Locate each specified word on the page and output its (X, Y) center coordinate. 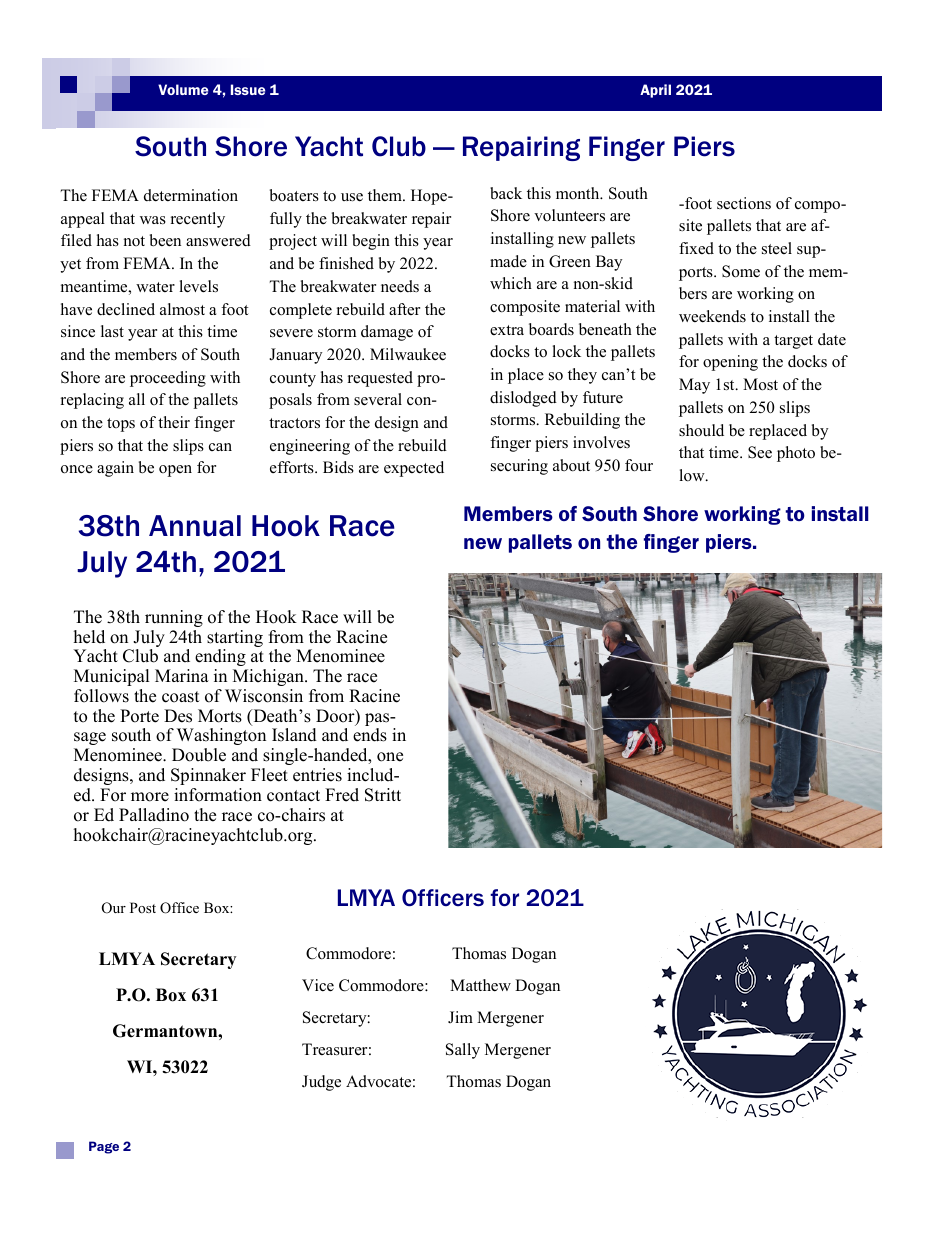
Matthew (480, 985)
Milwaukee (408, 354)
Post (143, 907)
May (694, 386)
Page (104, 1147)
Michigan (269, 677)
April (655, 91)
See (760, 452)
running (174, 618)
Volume (183, 89)
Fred (342, 795)
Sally (463, 1051)
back (506, 193)
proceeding (168, 379)
